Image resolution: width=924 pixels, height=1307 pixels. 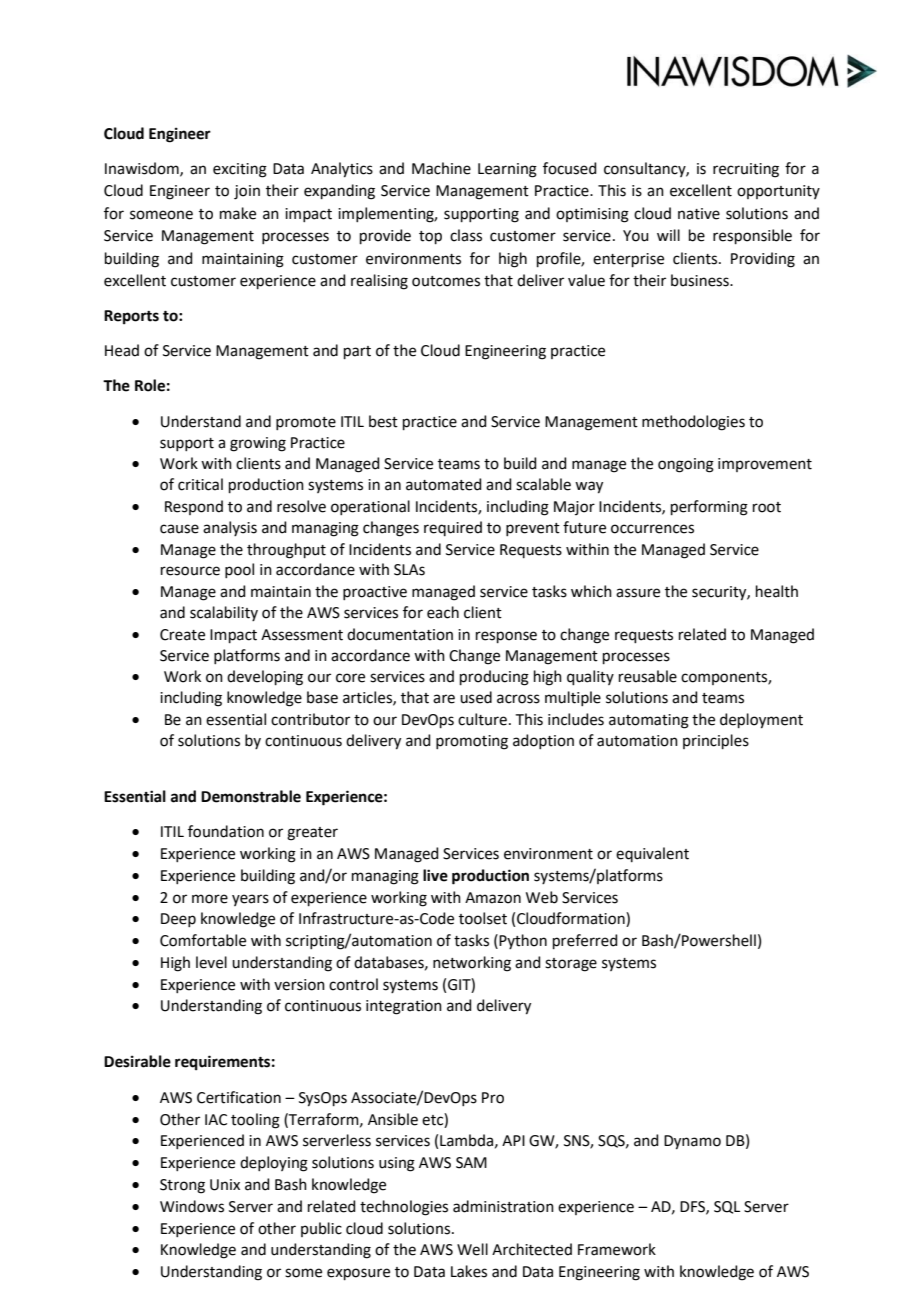 I want to click on native, so click(x=699, y=214).
